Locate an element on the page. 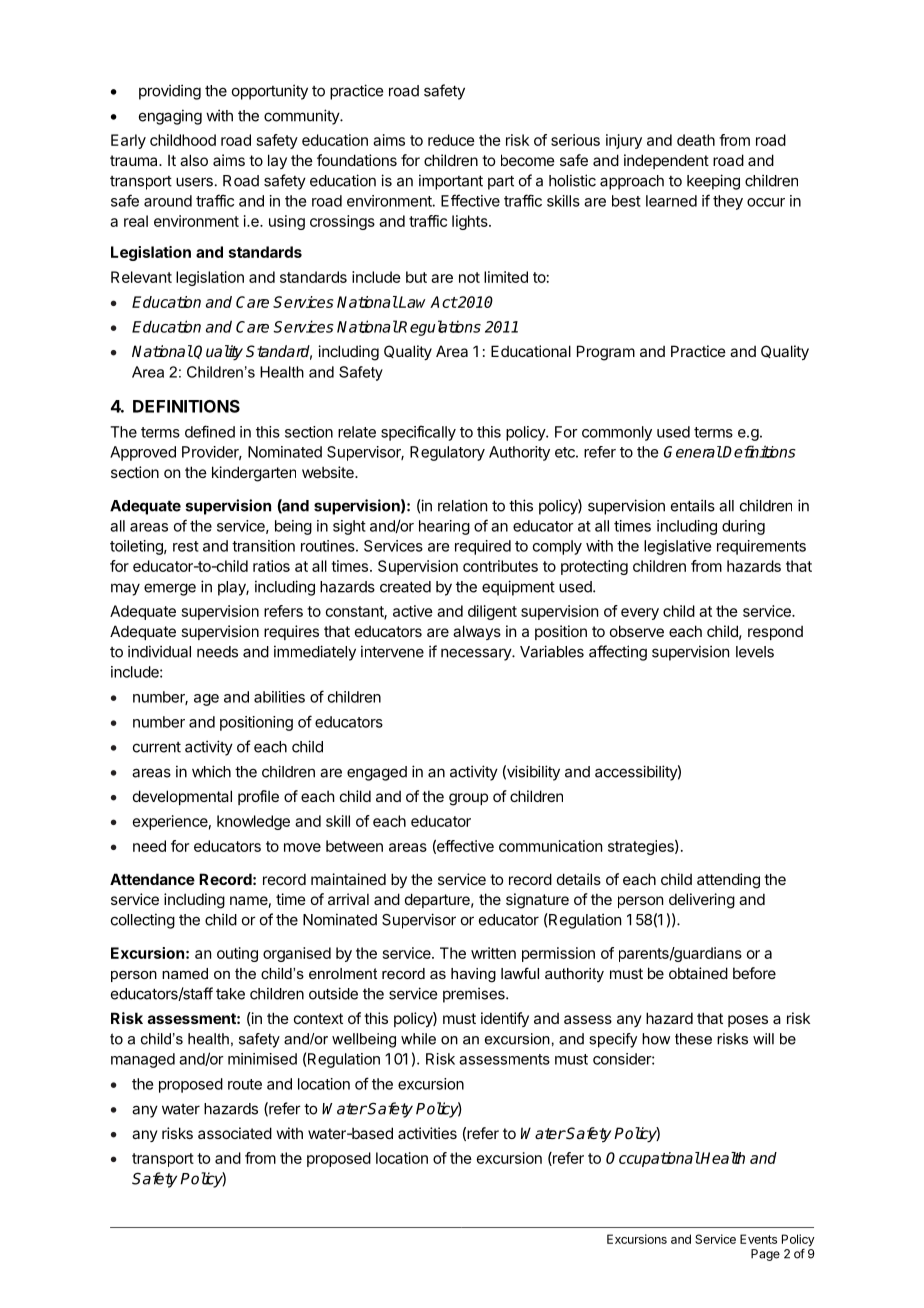 The width and height of the page is (924, 1308). kindergarten is located at coordinates (254, 474).
